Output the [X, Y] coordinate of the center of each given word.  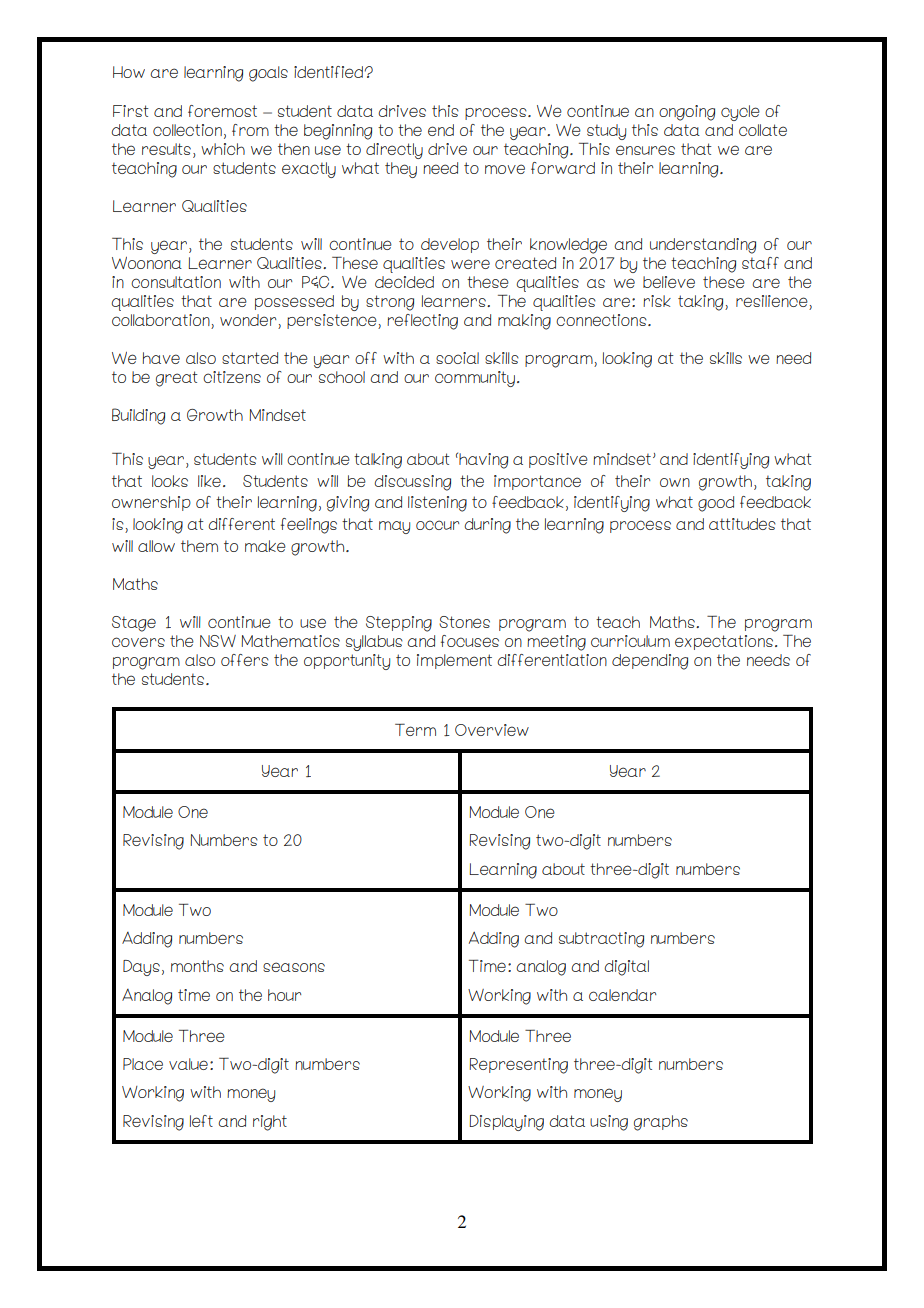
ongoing [687, 113]
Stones [464, 622]
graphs [661, 1123]
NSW [218, 641]
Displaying [506, 1123]
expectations [725, 642]
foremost [222, 111]
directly [394, 151]
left [201, 1121]
